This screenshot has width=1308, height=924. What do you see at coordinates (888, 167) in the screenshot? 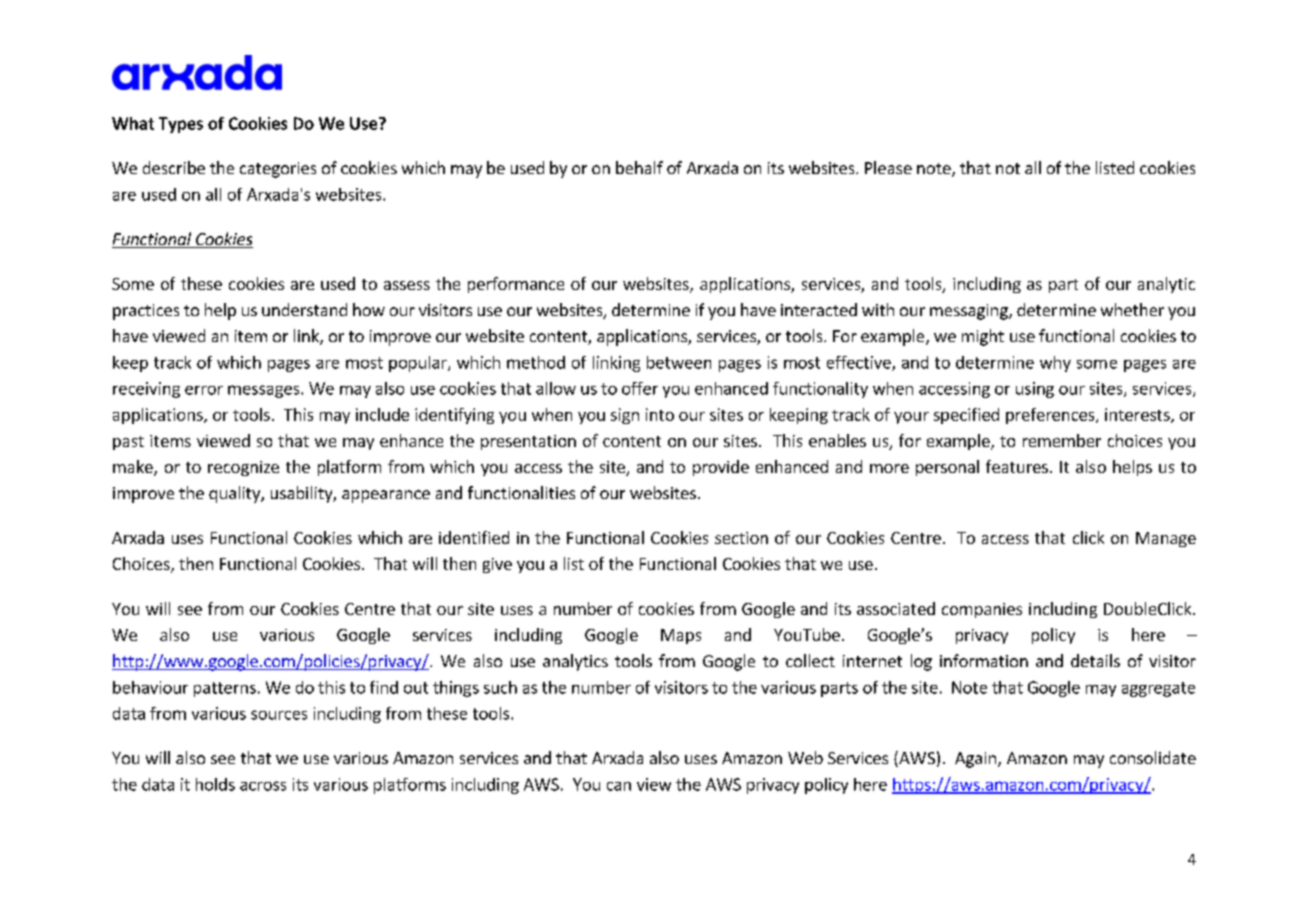
I see `Please` at bounding box center [888, 167].
